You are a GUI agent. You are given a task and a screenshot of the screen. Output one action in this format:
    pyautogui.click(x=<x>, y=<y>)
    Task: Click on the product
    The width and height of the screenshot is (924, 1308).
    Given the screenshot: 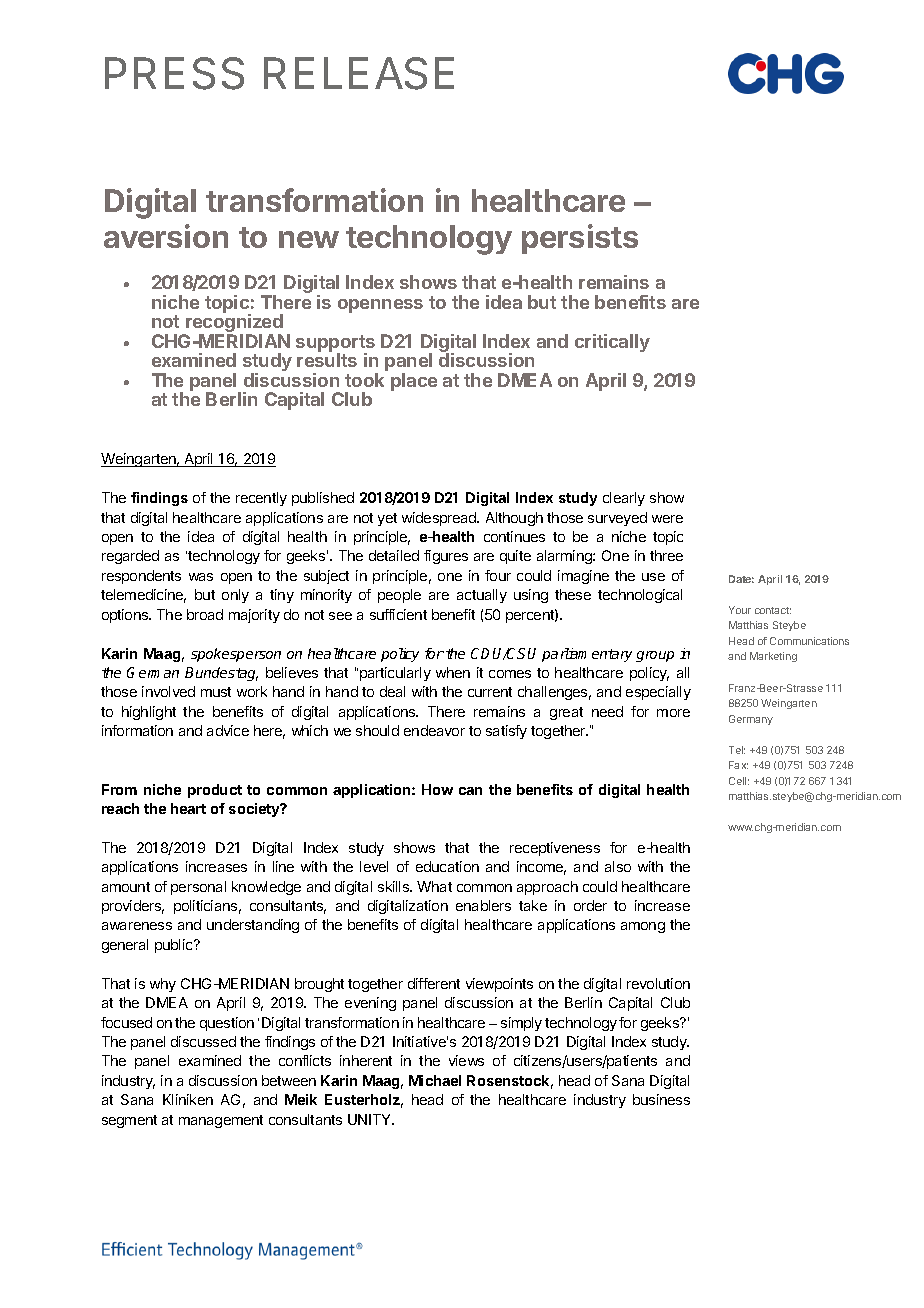 What is the action you would take?
    pyautogui.click(x=215, y=791)
